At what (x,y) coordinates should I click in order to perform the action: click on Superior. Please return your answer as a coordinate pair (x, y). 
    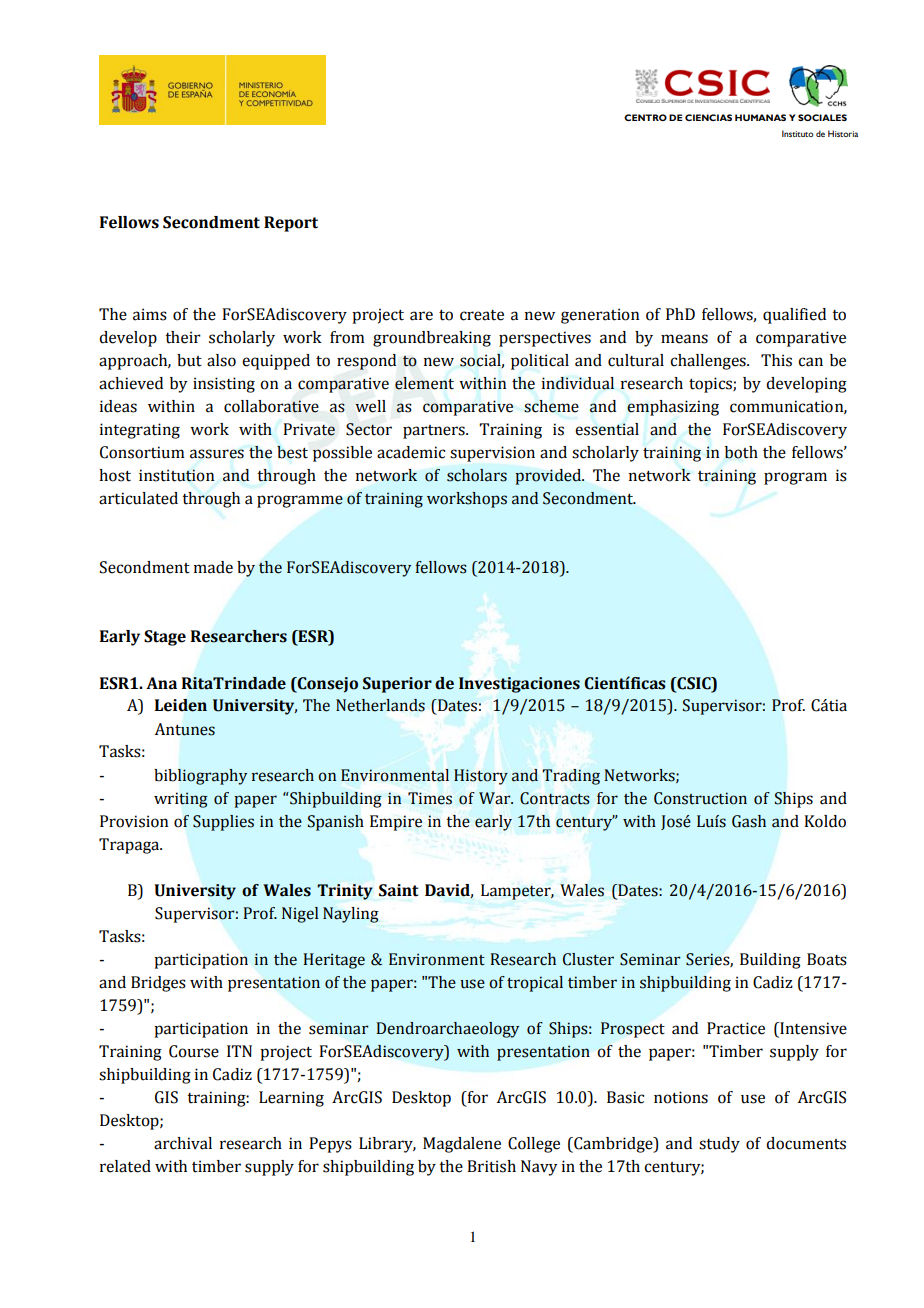
    Looking at the image, I should click on (397, 685).
